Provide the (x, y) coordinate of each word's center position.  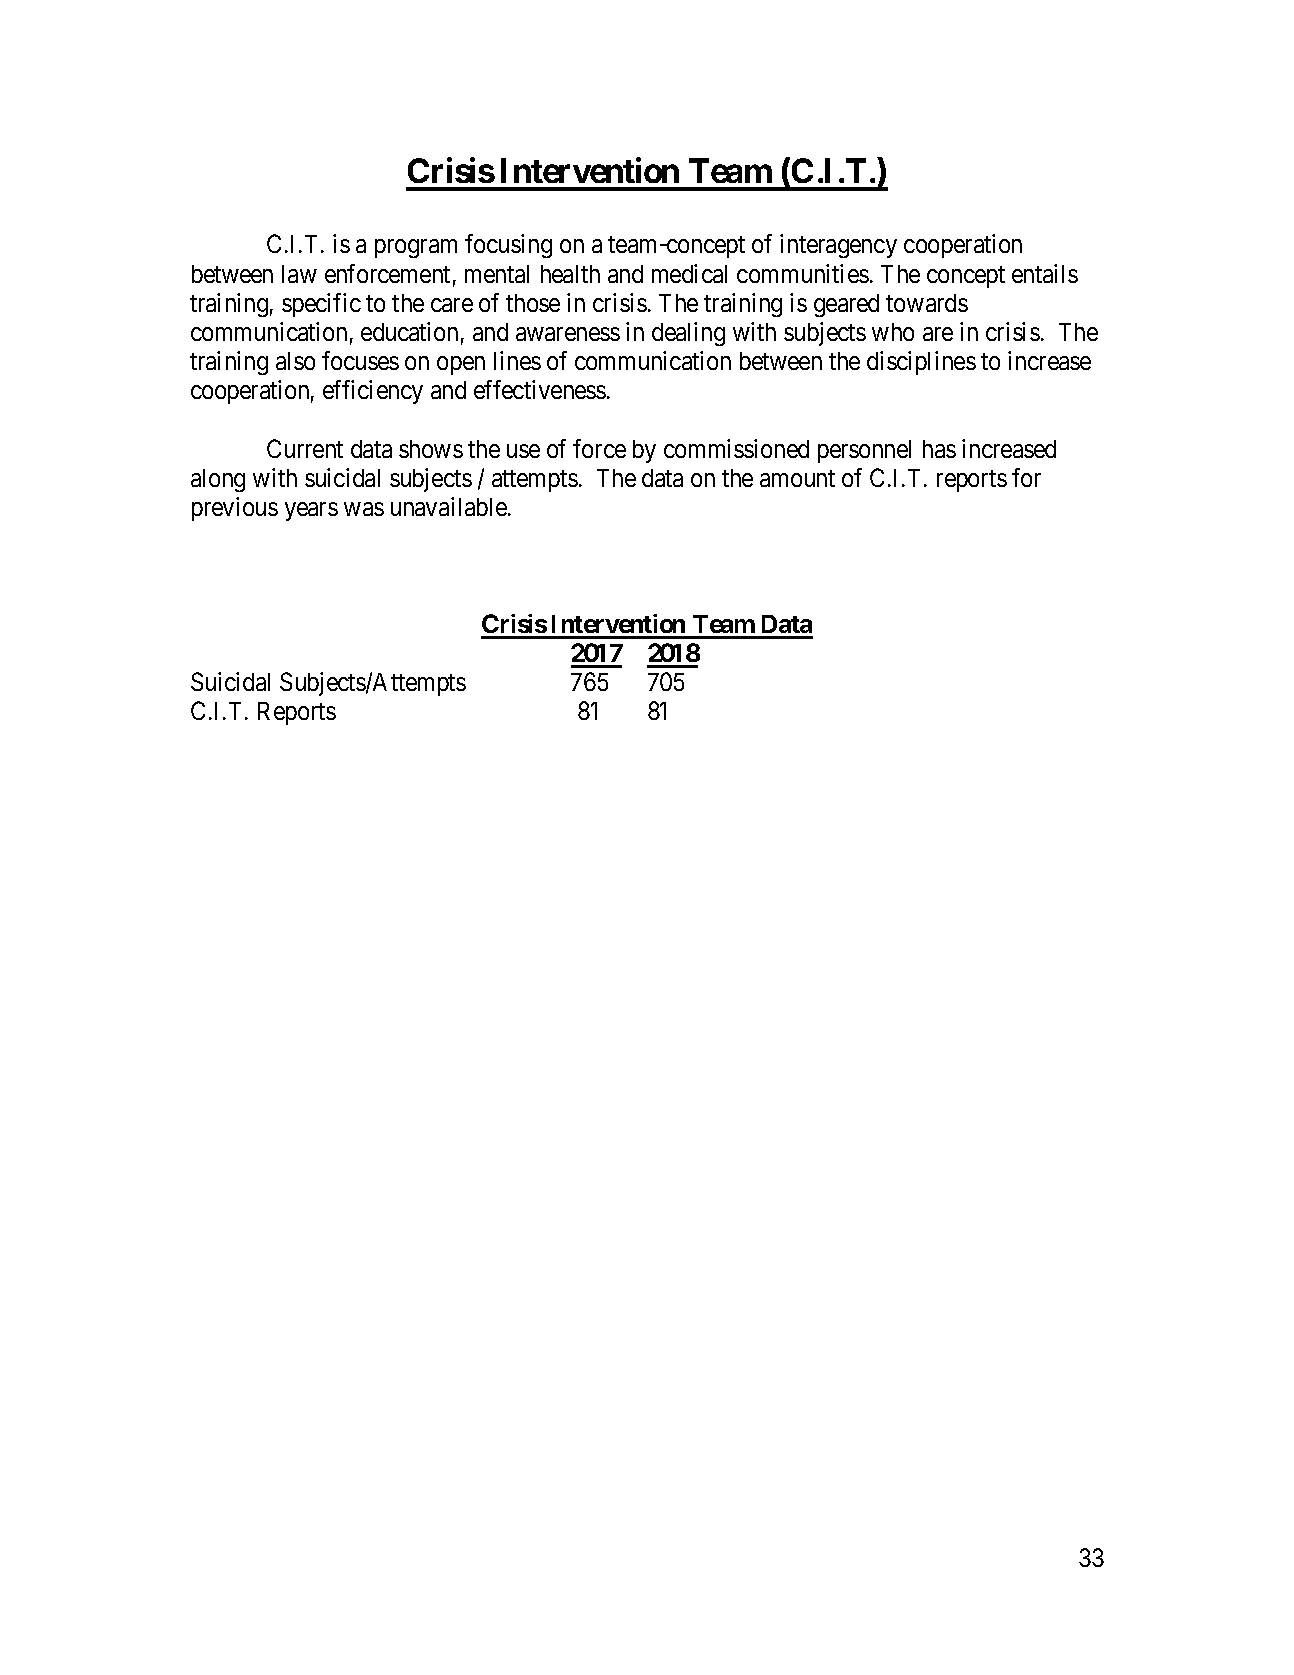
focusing (508, 246)
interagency (838, 246)
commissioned (736, 448)
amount (797, 478)
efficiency (373, 392)
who (893, 332)
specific (321, 305)
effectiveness (540, 389)
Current (305, 448)
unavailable (449, 506)
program (416, 249)
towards (927, 303)
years (311, 511)
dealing (688, 334)
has (939, 449)
